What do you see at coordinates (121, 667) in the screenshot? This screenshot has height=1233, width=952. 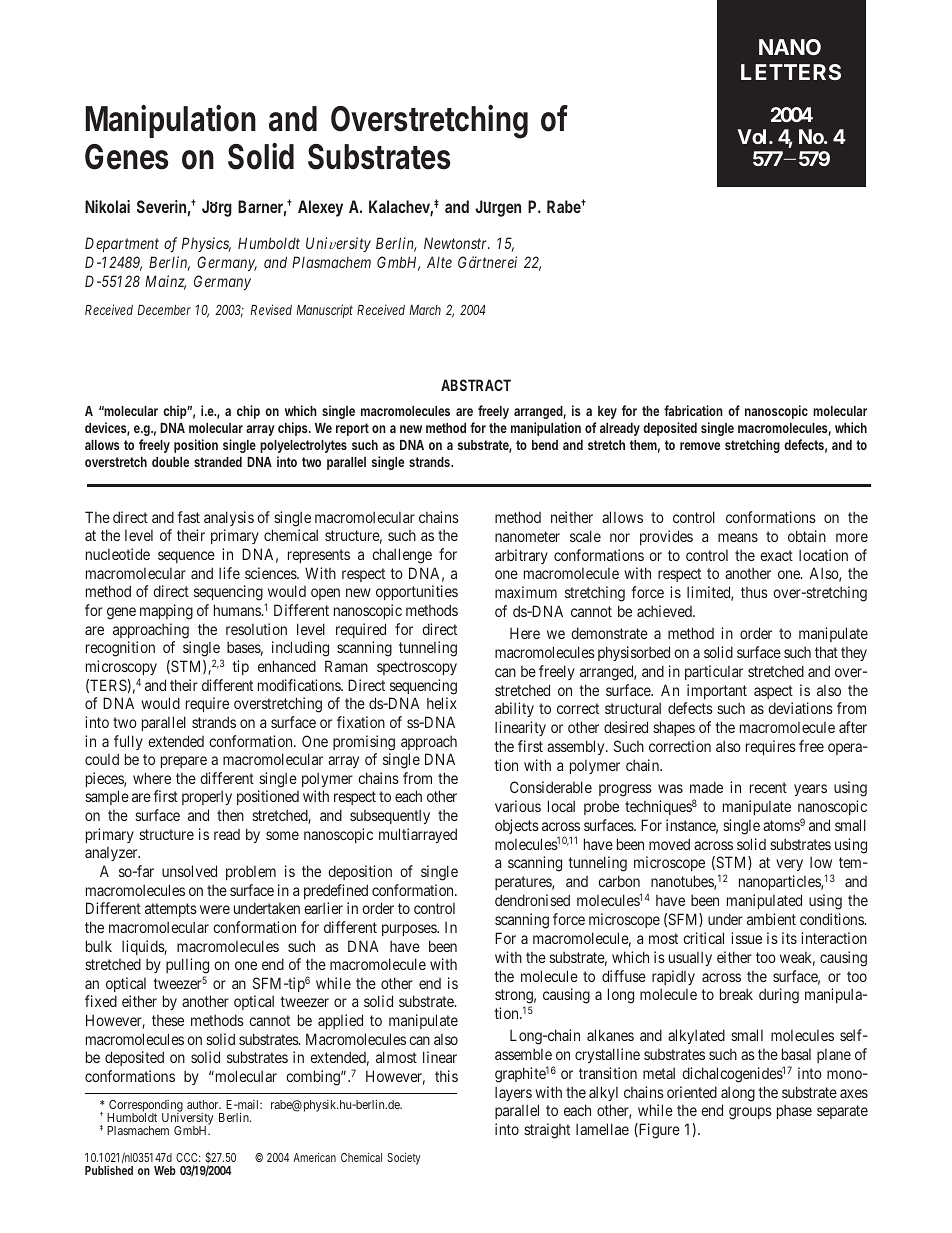 I see `microscopy` at bounding box center [121, 667].
